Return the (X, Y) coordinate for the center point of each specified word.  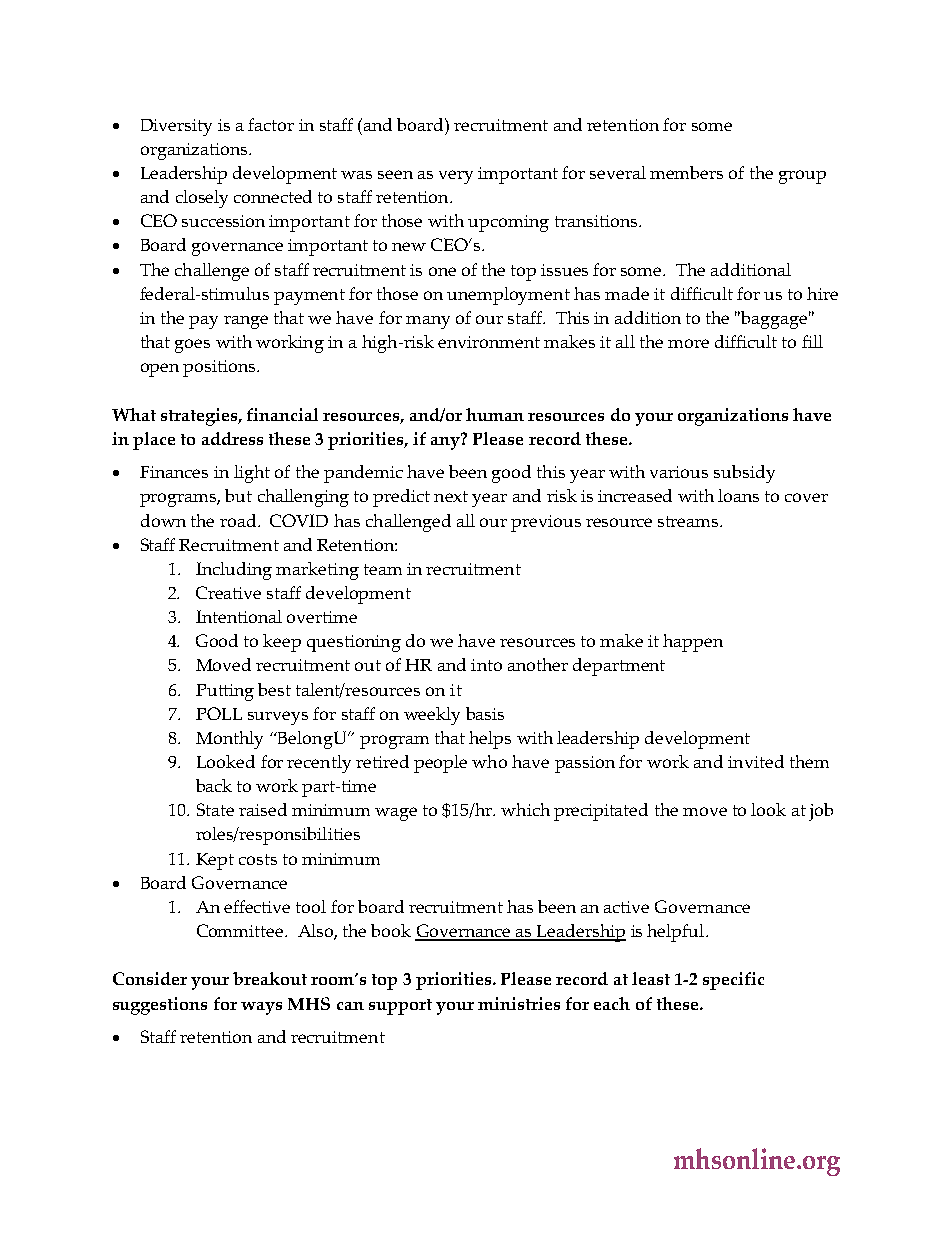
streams (689, 521)
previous (546, 523)
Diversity (176, 127)
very (456, 177)
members (686, 172)
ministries (519, 1003)
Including (234, 571)
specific (733, 981)
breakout (270, 978)
